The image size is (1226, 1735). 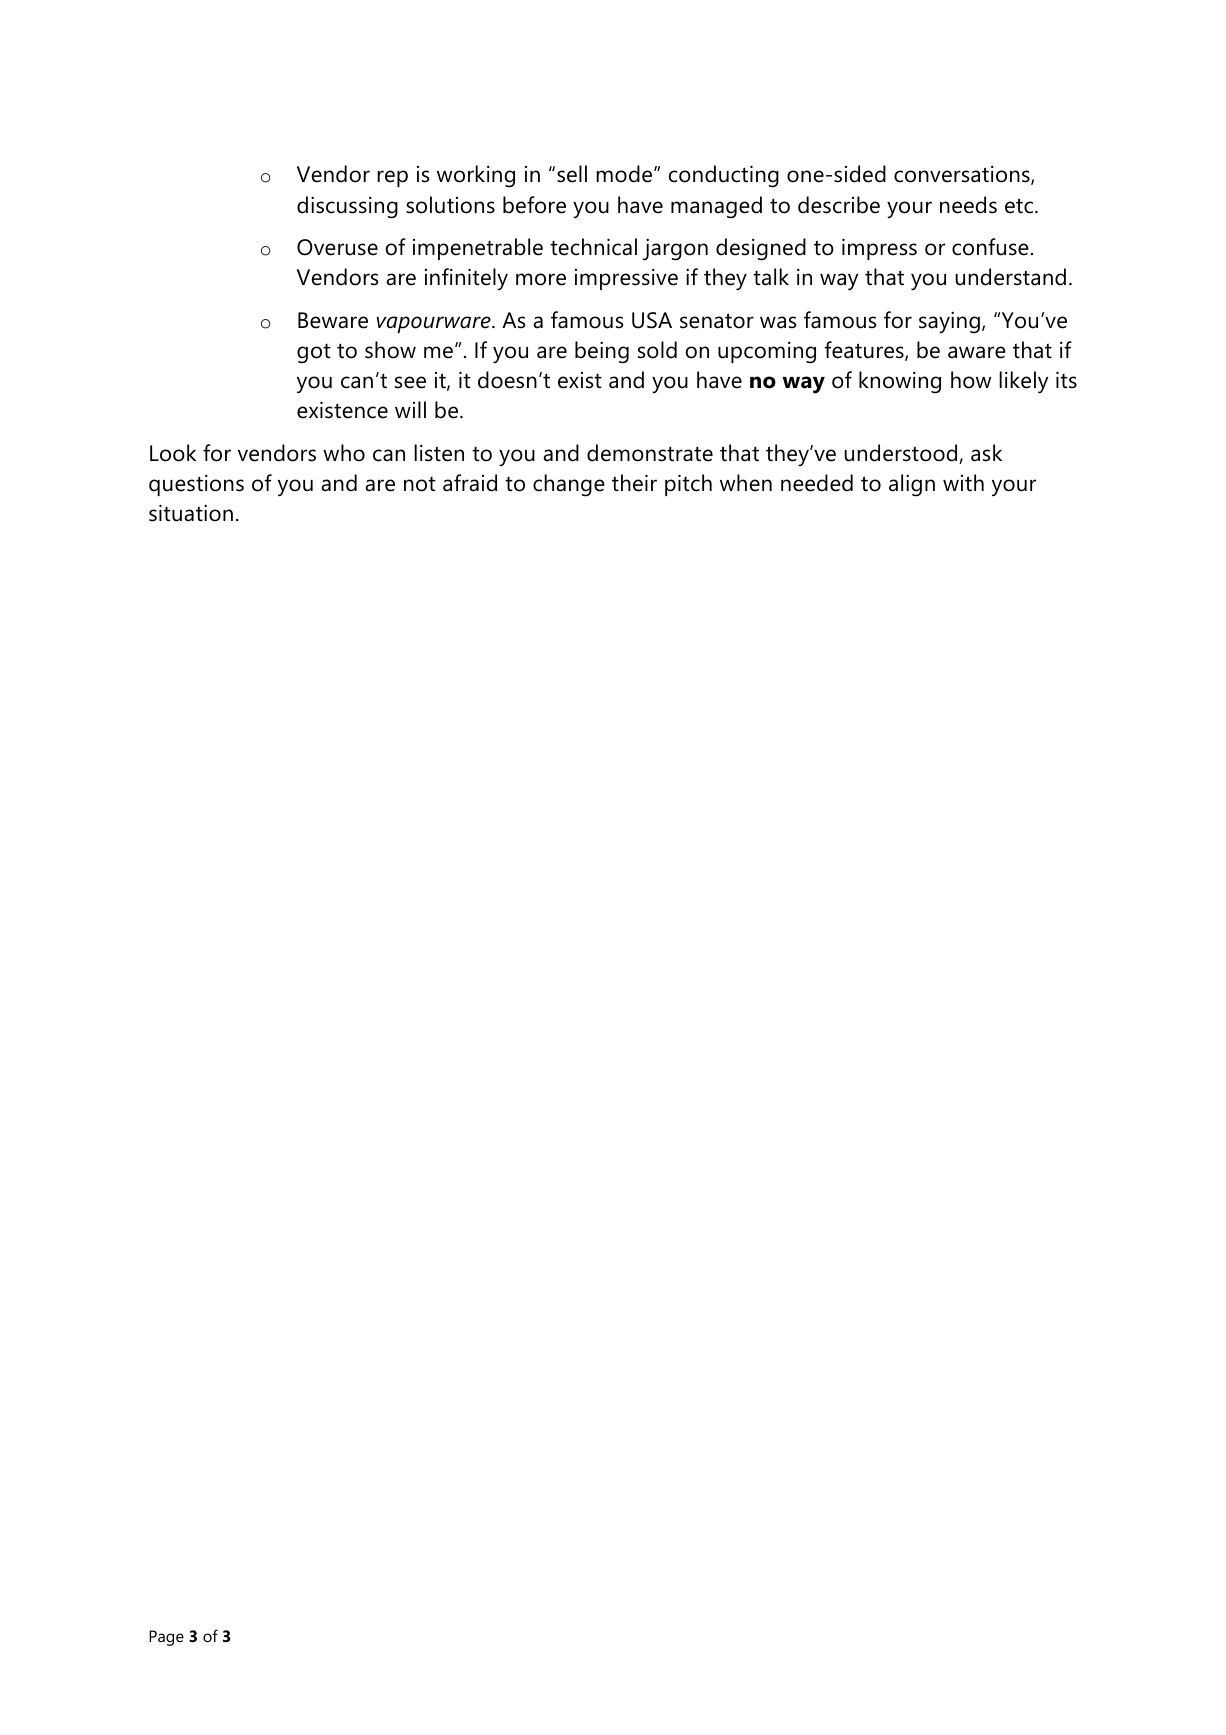 I want to click on technical, so click(x=593, y=247).
